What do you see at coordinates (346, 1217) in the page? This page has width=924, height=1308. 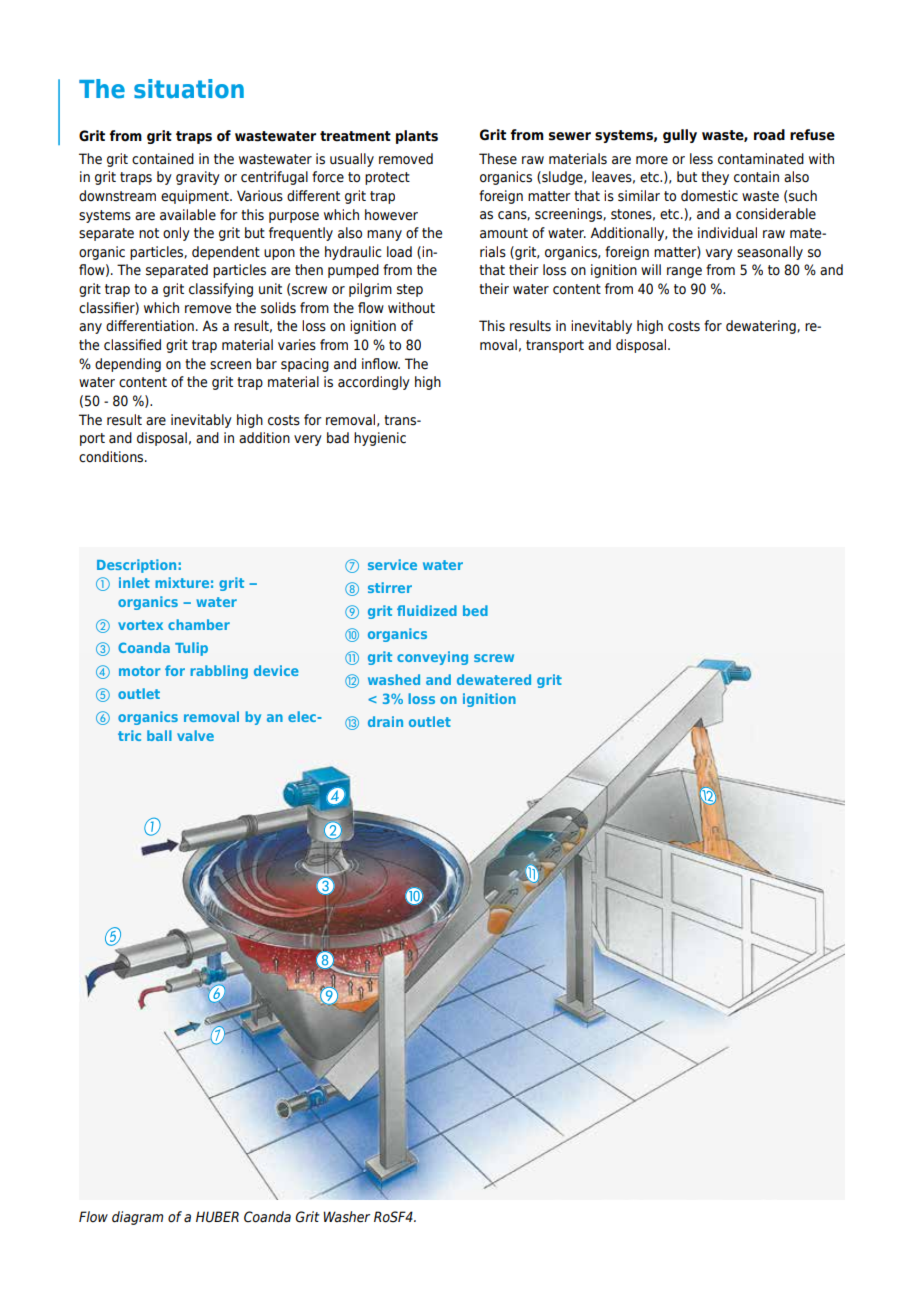 I see `Washer` at bounding box center [346, 1217].
